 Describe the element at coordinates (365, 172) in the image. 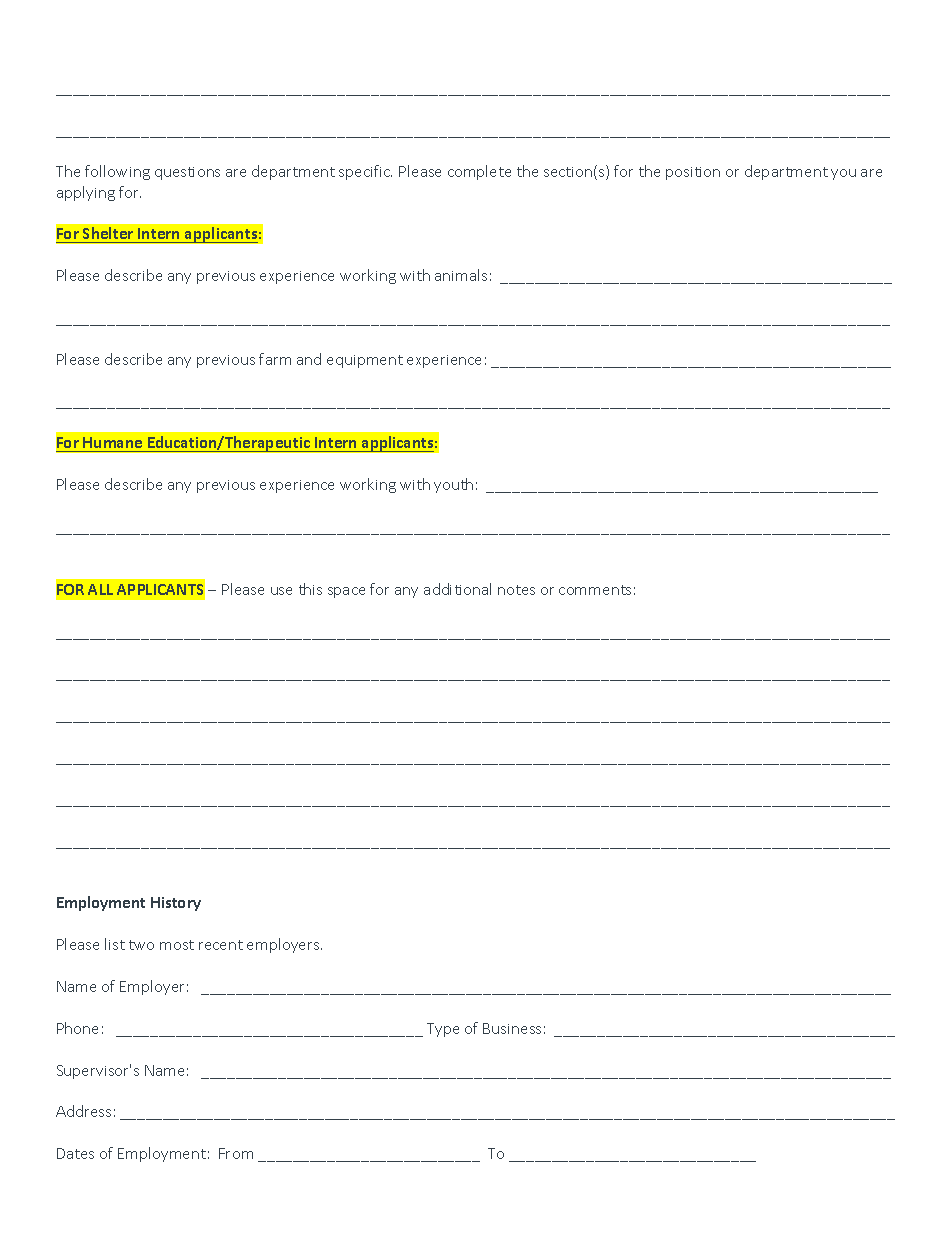

I see `specific` at that location.
